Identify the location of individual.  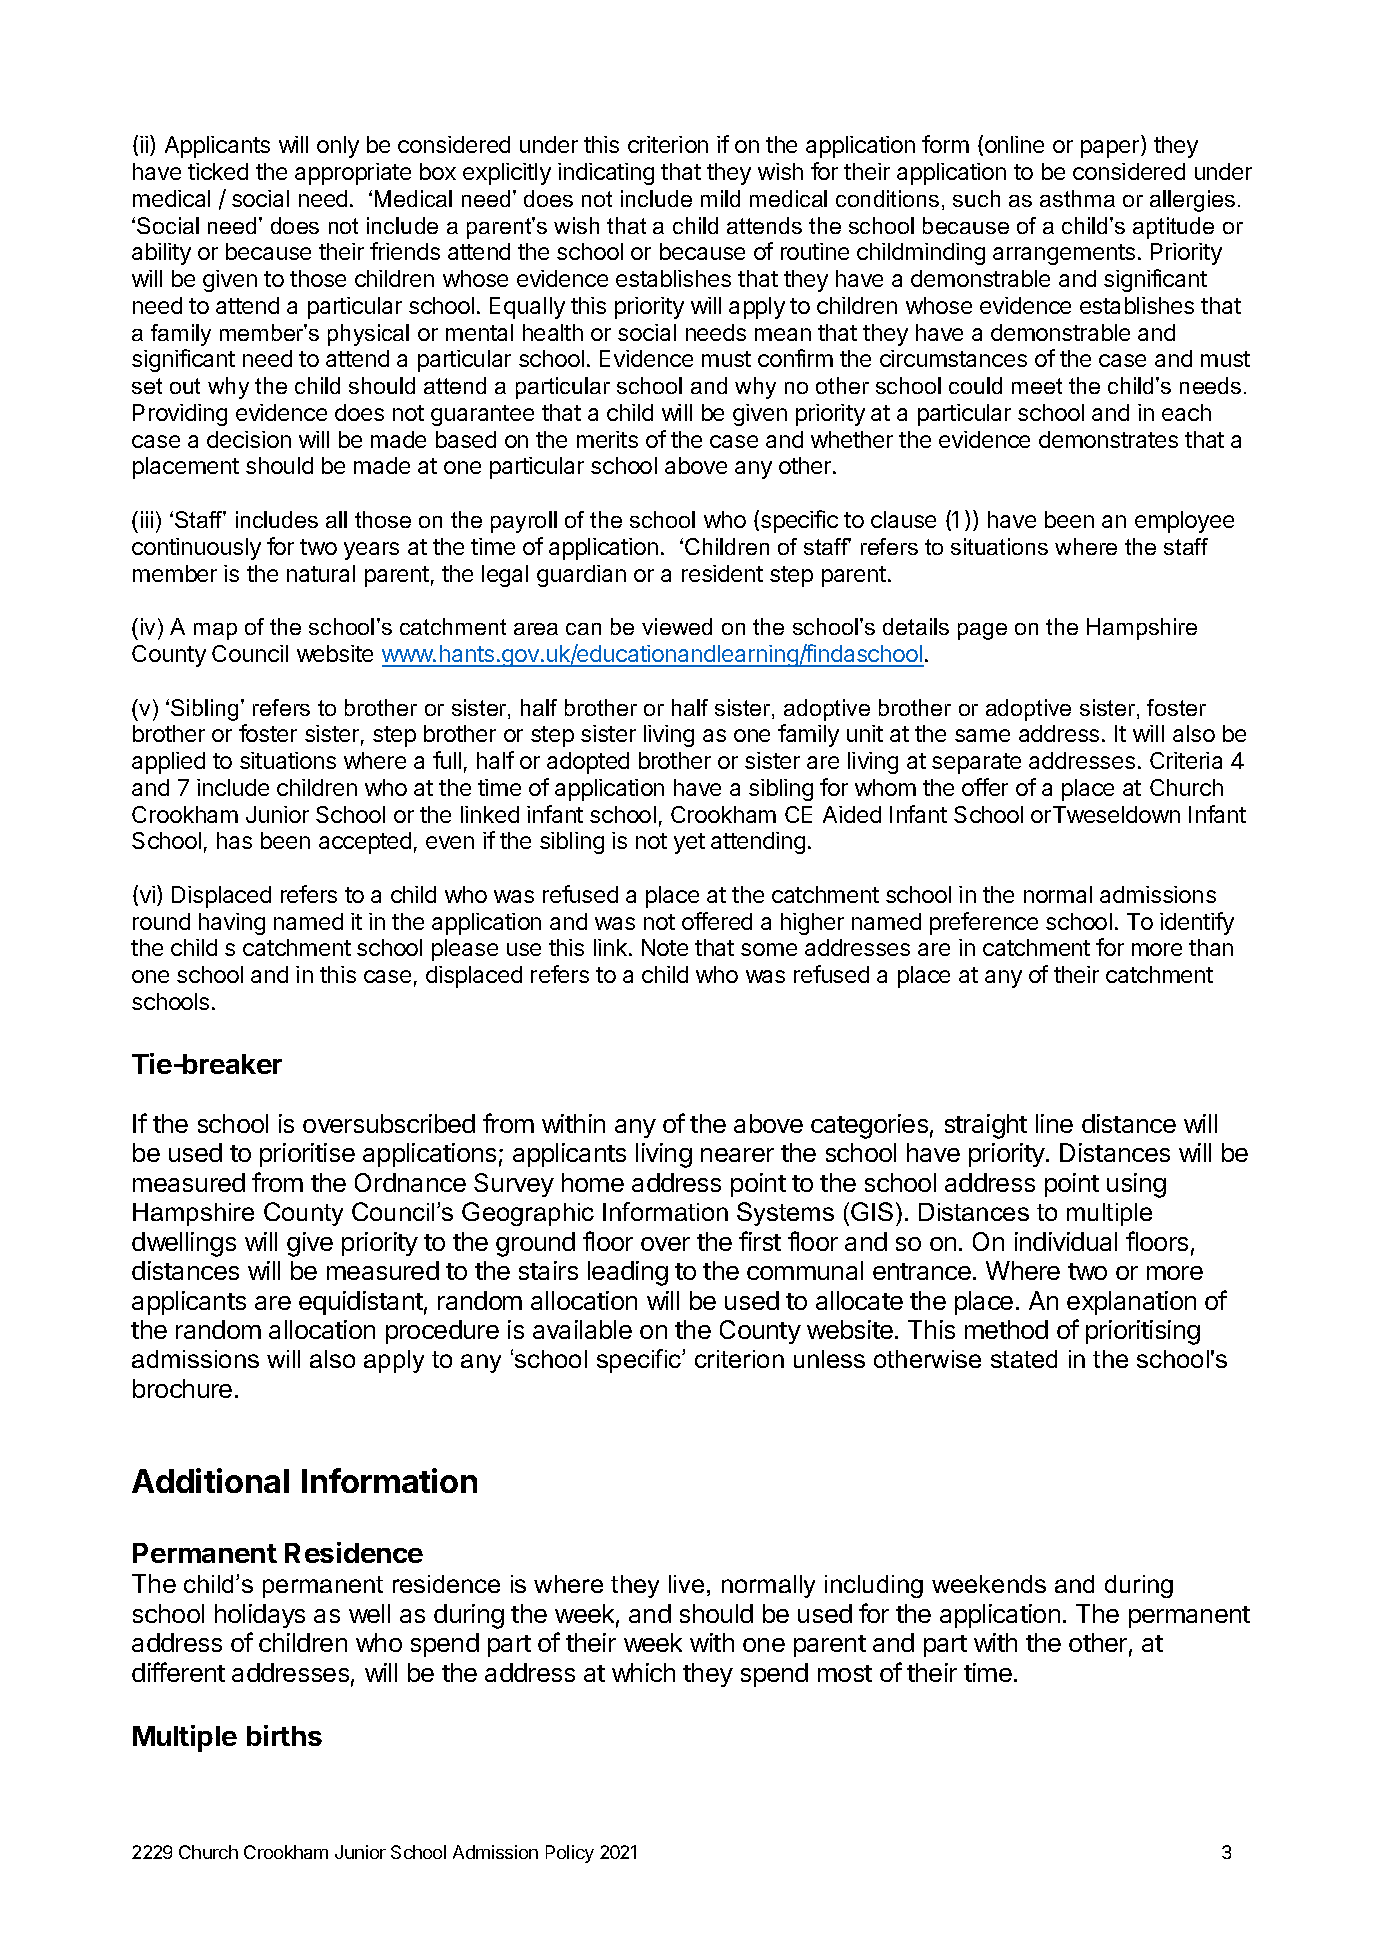
(1066, 1241).
